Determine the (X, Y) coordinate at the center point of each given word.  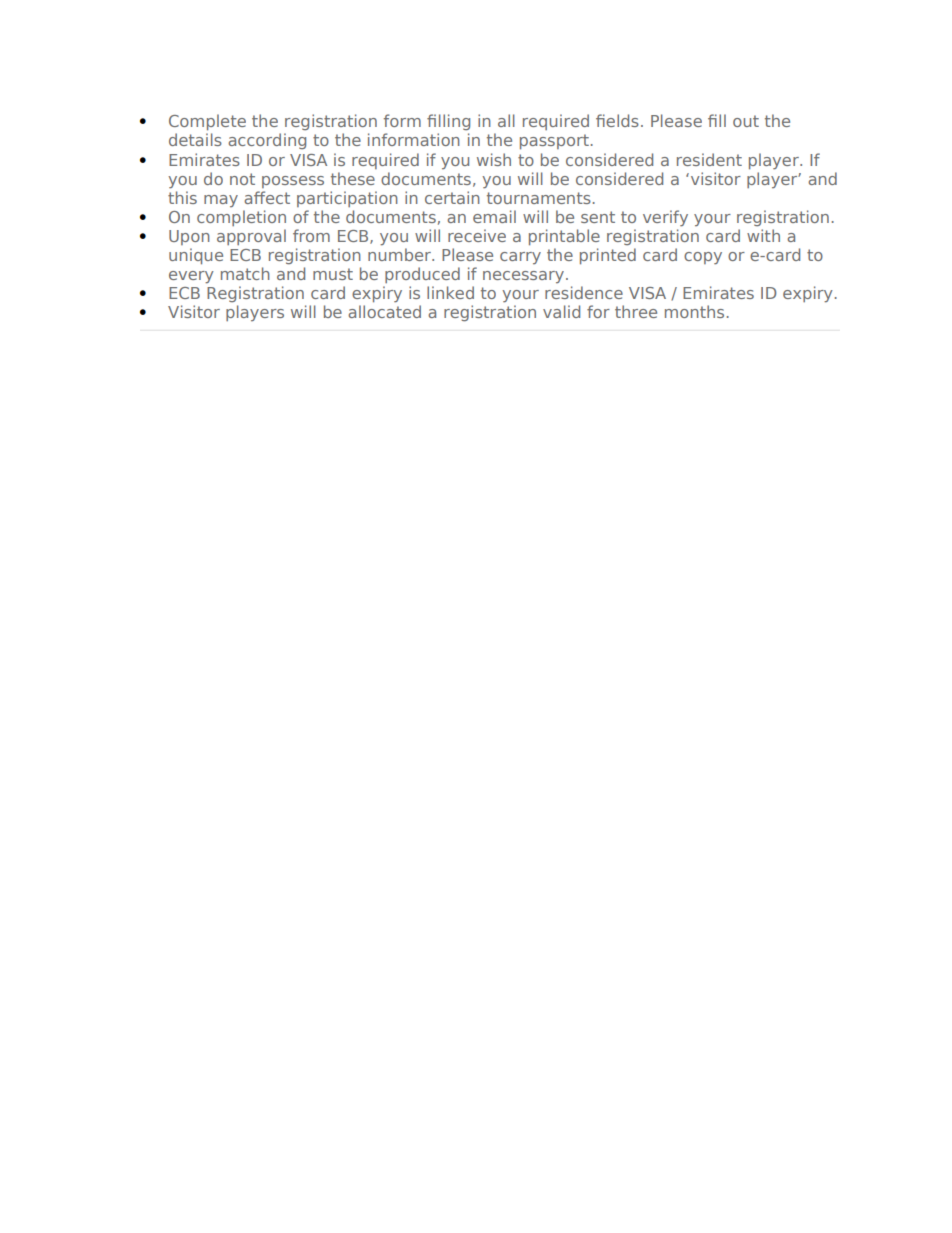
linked (450, 292)
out (746, 121)
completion (241, 218)
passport (554, 142)
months (694, 311)
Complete (207, 122)
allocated (384, 311)
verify (665, 218)
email (494, 216)
